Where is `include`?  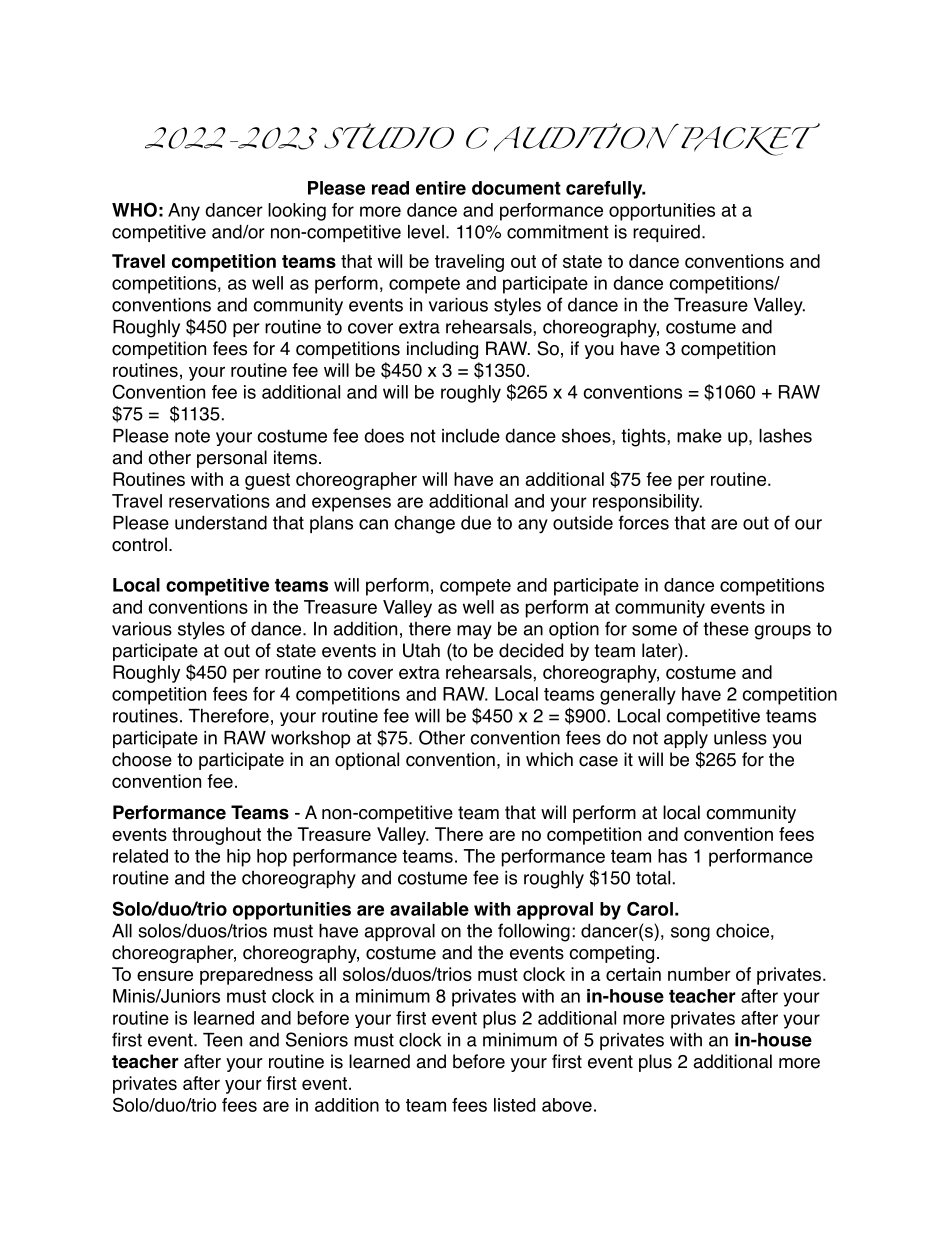
include is located at coordinates (471, 435).
